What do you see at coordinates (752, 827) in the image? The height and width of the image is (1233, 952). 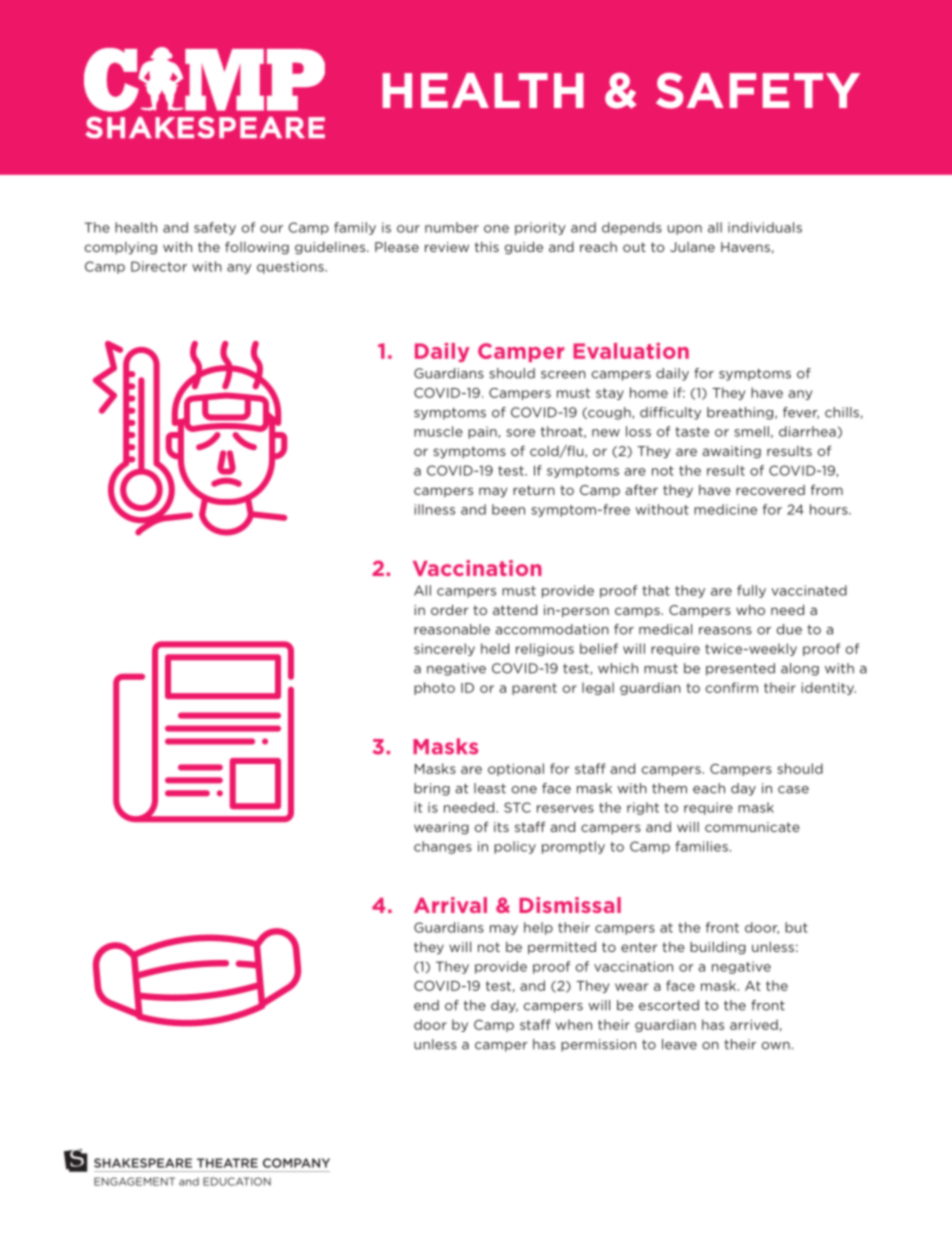 I see `communicate` at bounding box center [752, 827].
